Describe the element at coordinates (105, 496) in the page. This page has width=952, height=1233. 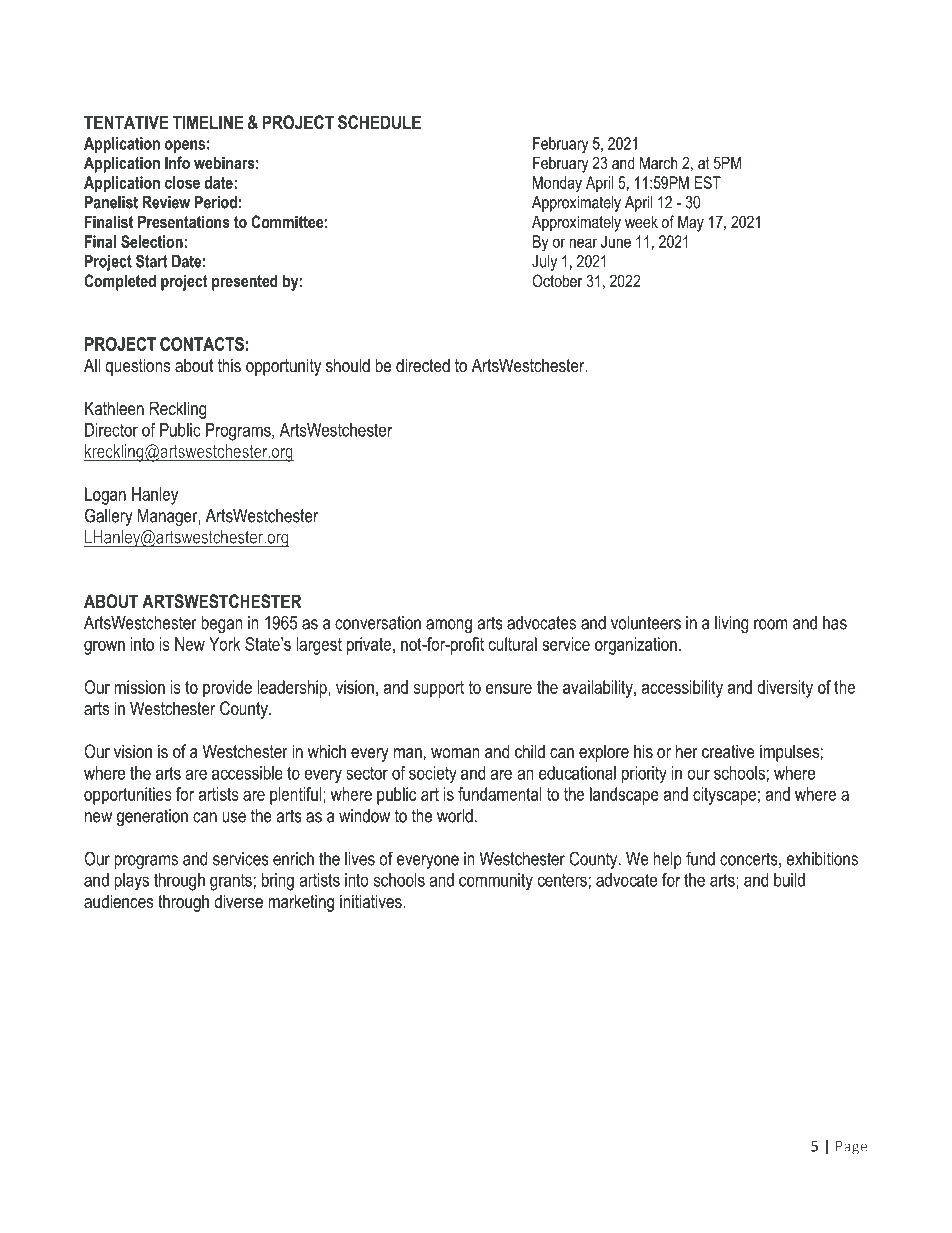
I see `Logan` at that location.
